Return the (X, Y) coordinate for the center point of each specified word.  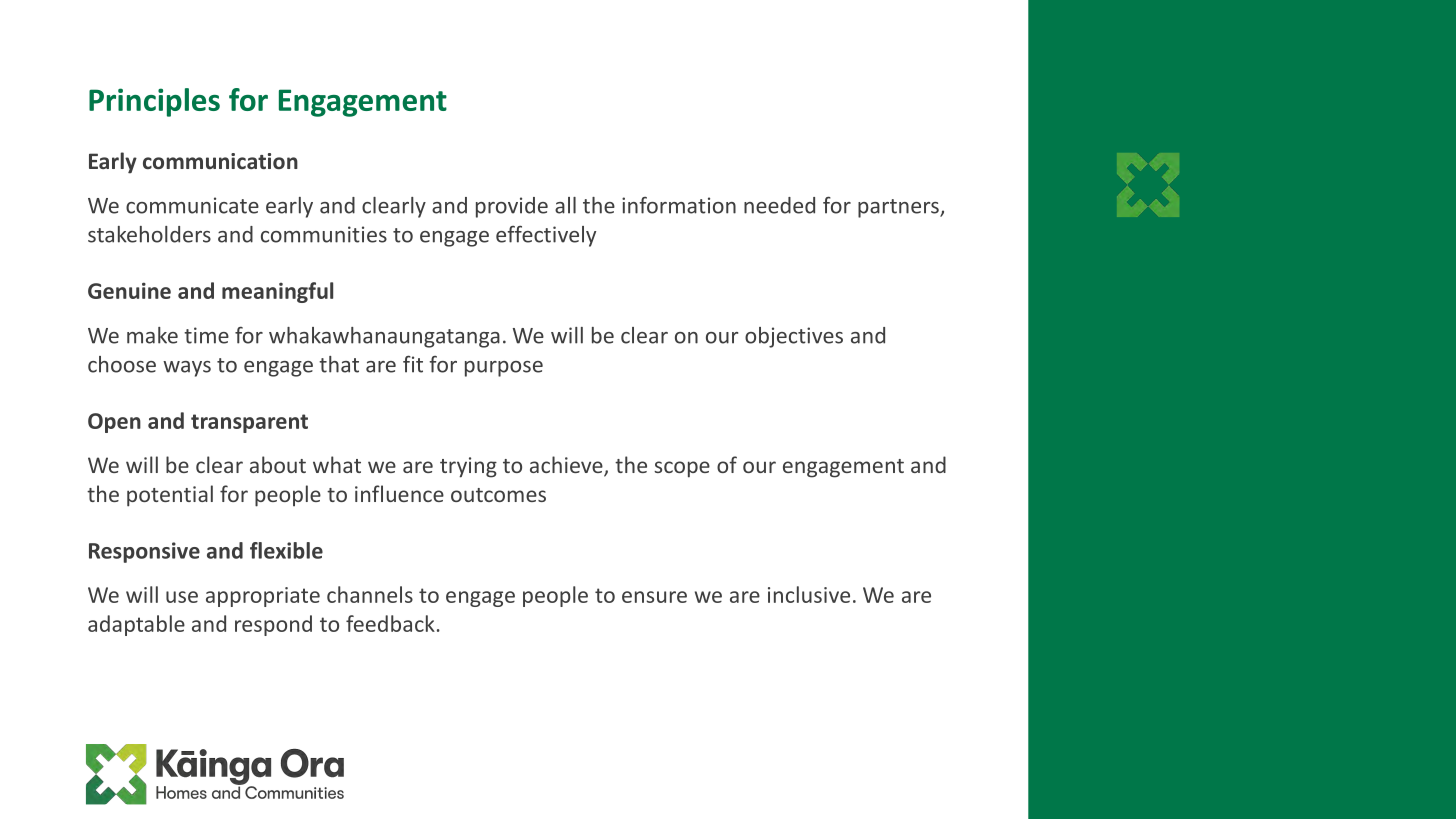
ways (187, 369)
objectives (794, 337)
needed (779, 205)
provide (512, 207)
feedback (390, 623)
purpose (504, 369)
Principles (154, 102)
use (182, 597)
